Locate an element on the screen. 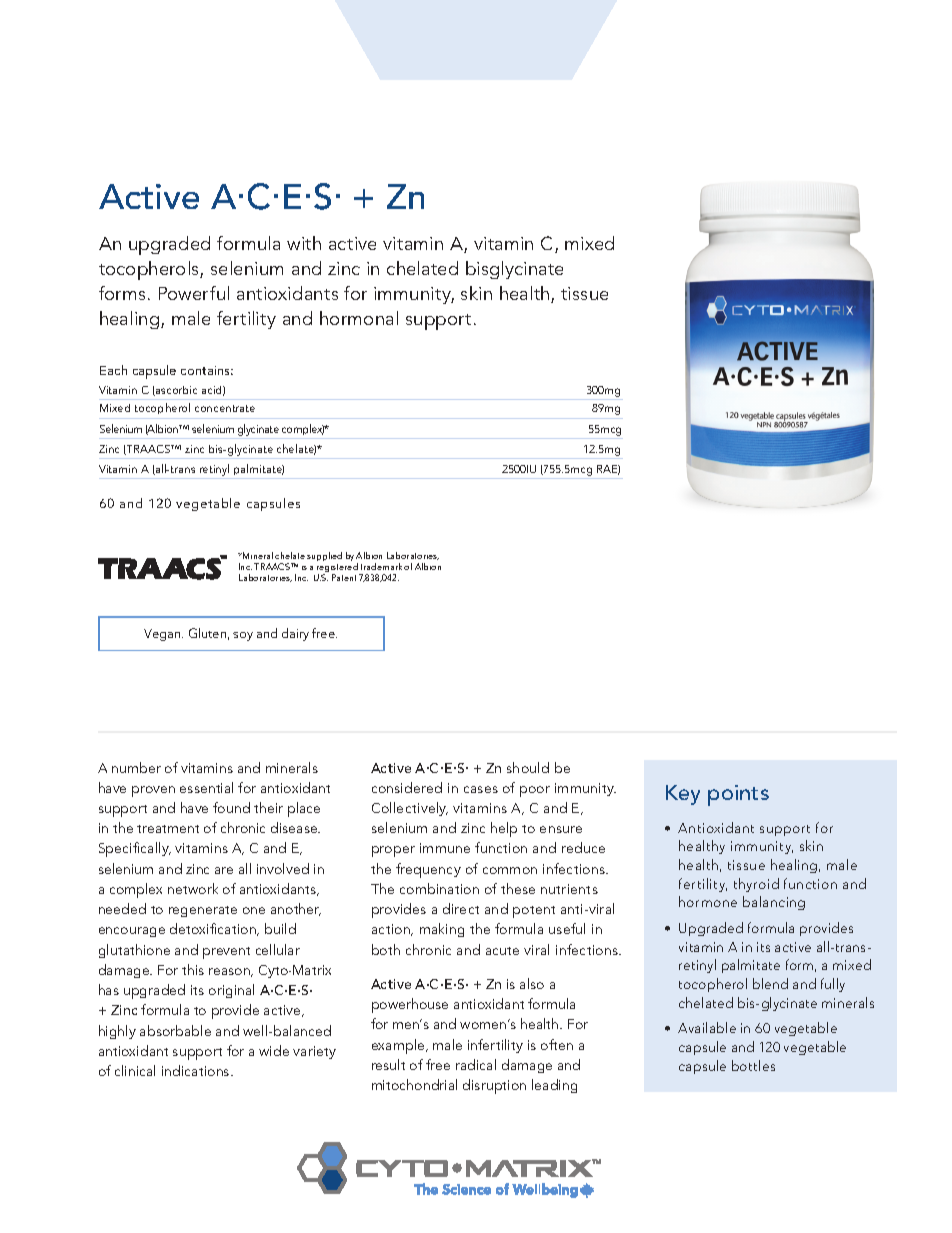 This screenshot has height=1233, width=952. Powerful is located at coordinates (194, 293).
